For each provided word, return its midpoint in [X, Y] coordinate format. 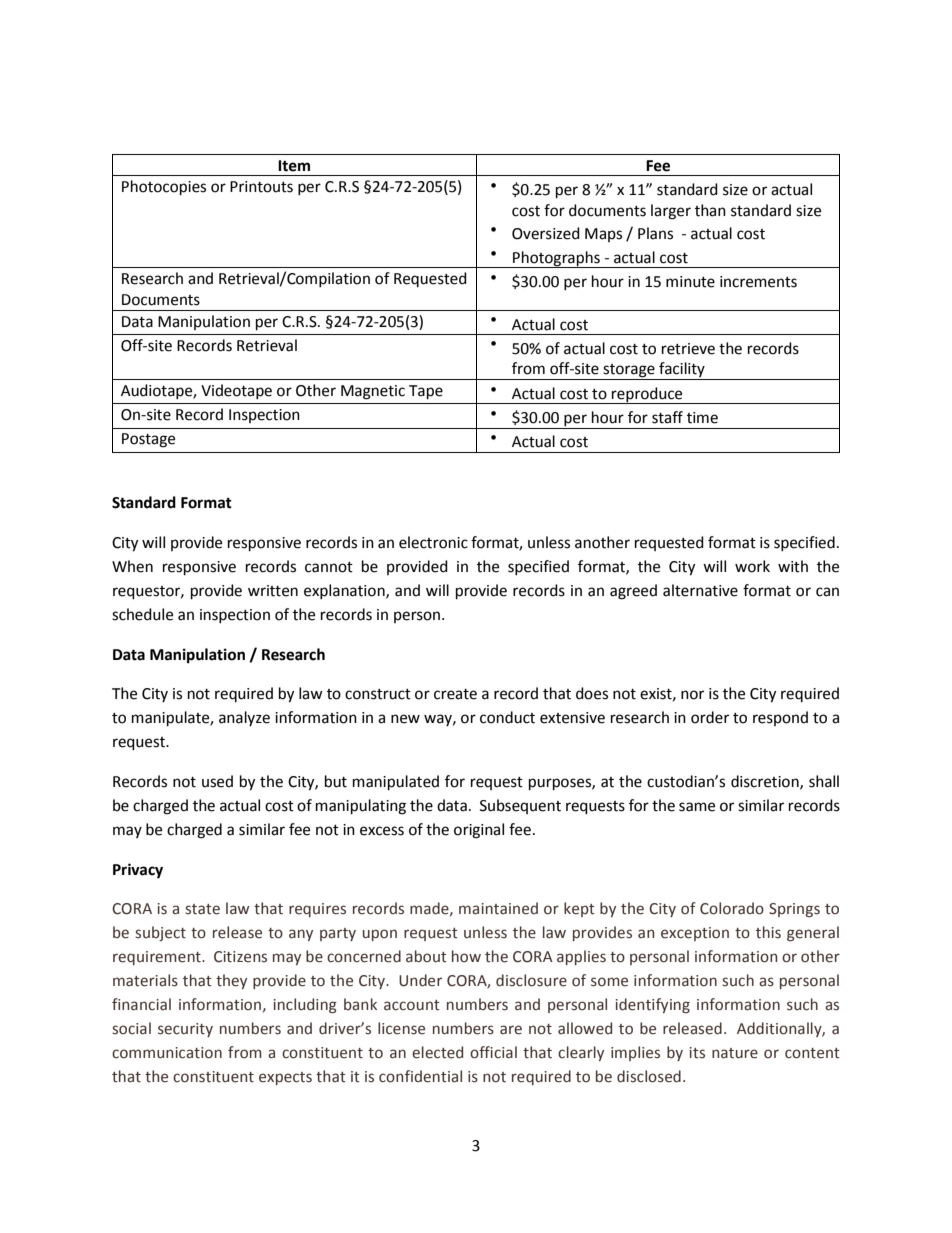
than [710, 210]
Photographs [556, 259]
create [455, 694]
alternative [700, 590]
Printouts [261, 187]
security [185, 1030]
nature [735, 1053]
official [493, 1052]
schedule [142, 614]
